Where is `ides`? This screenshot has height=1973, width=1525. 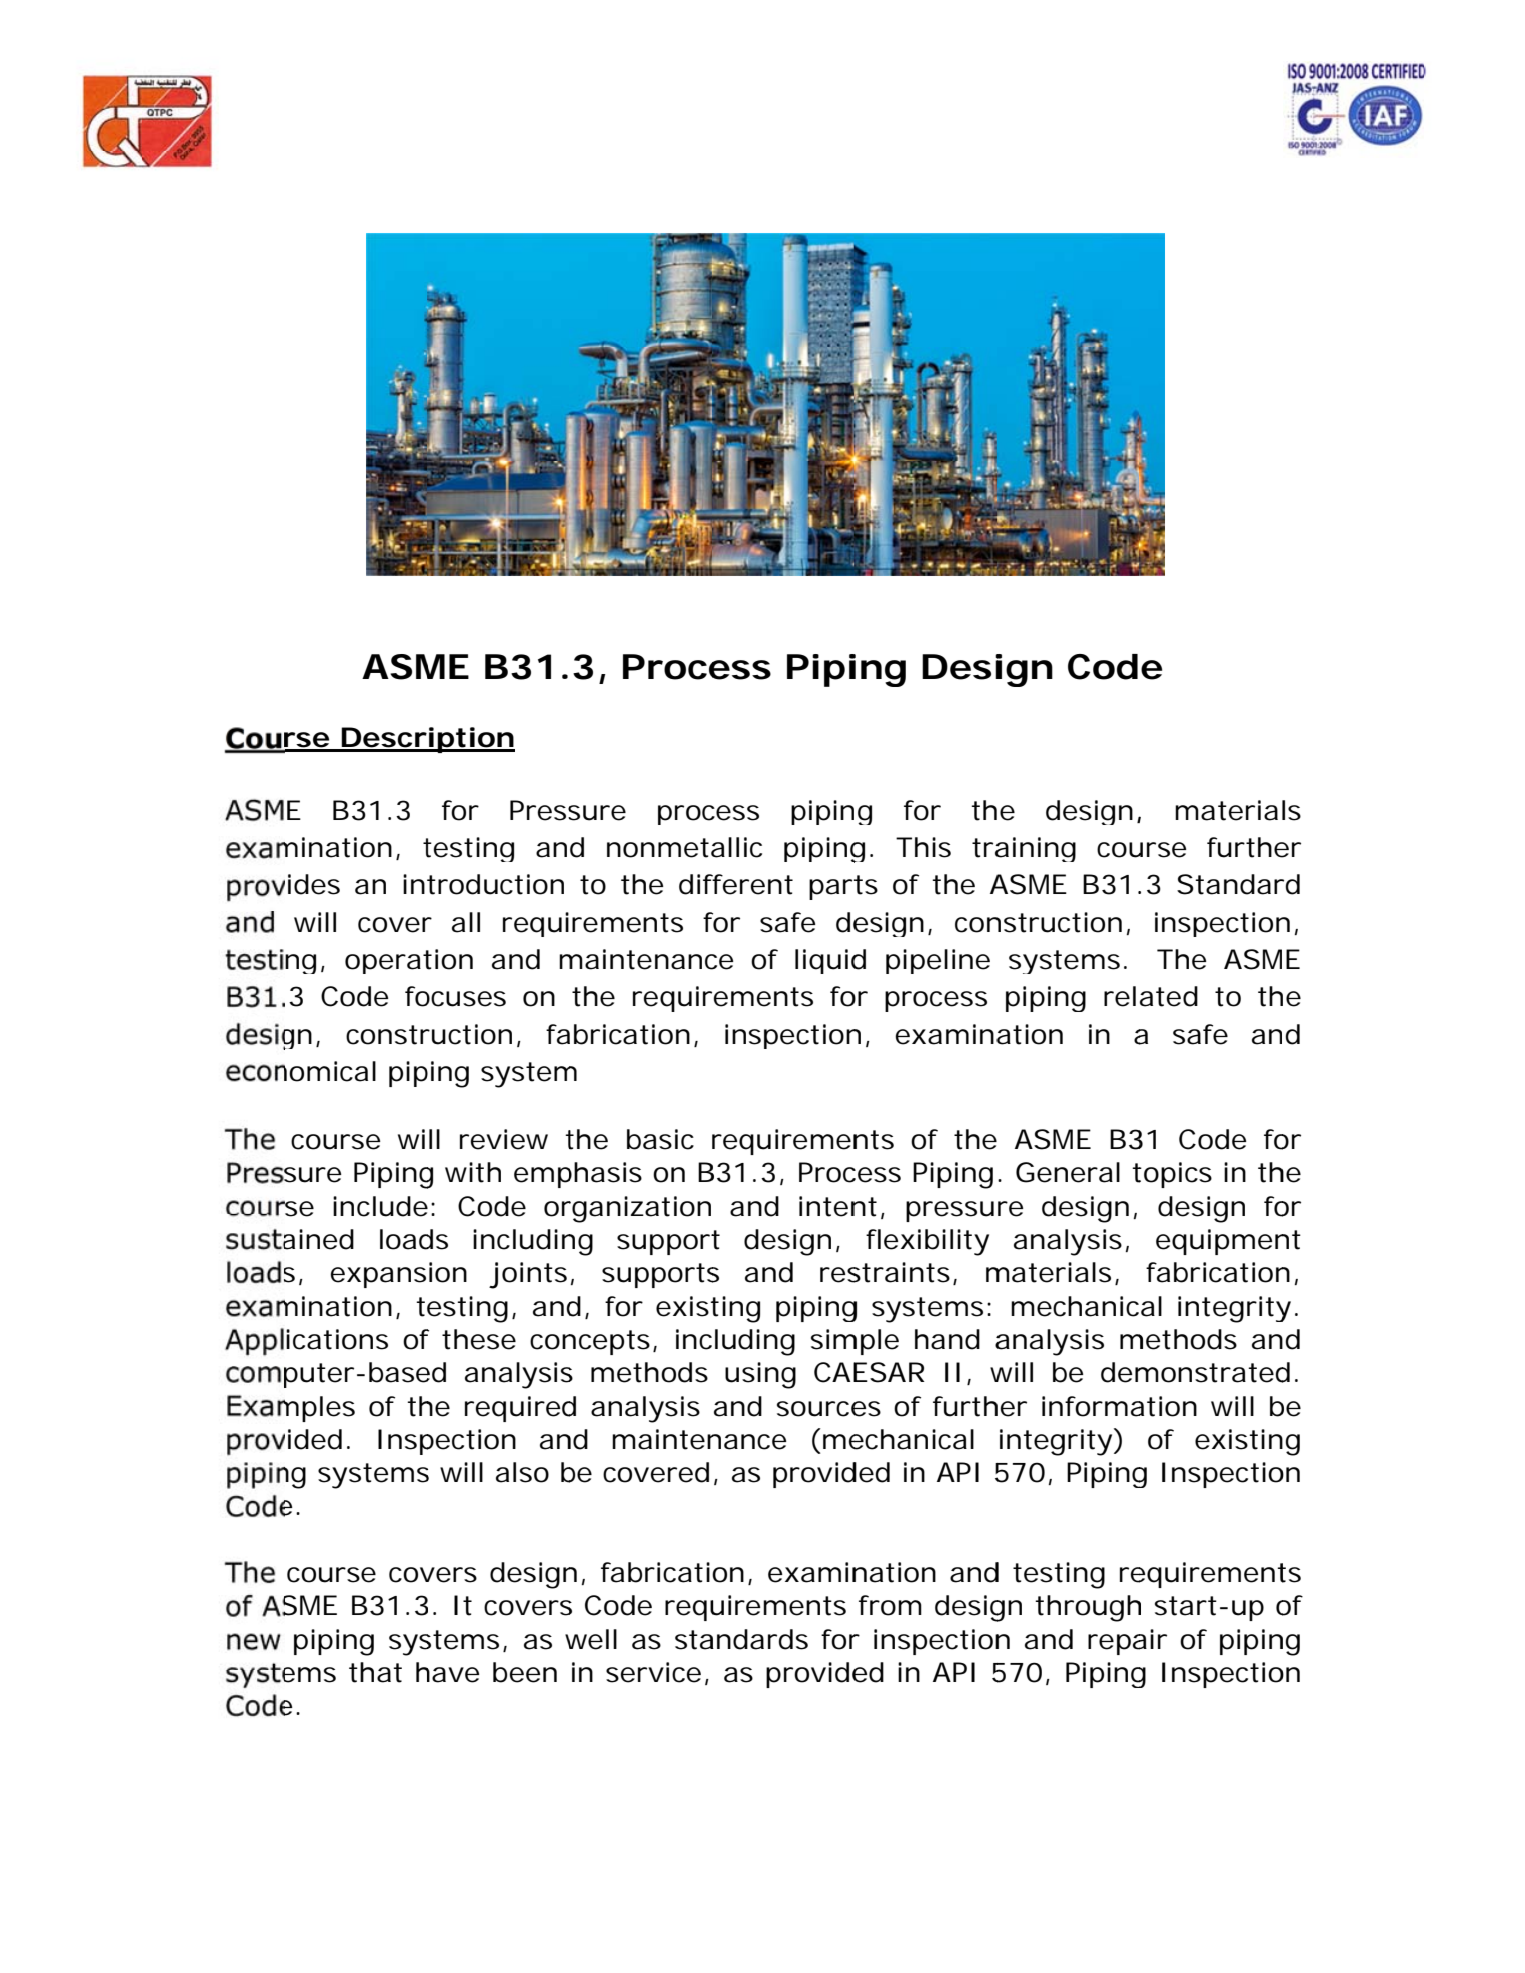 ides is located at coordinates (314, 884).
